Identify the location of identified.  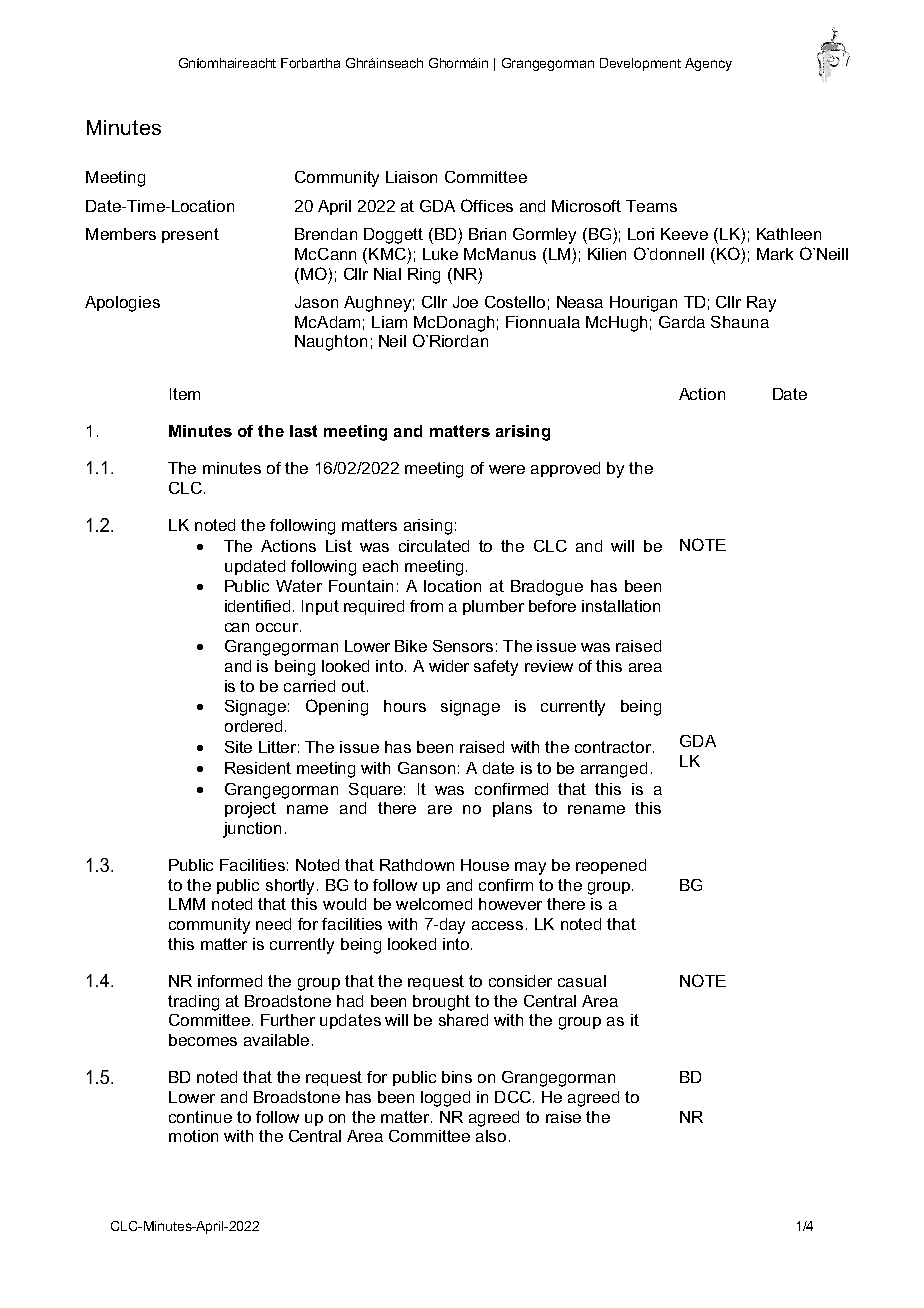
(259, 606).
